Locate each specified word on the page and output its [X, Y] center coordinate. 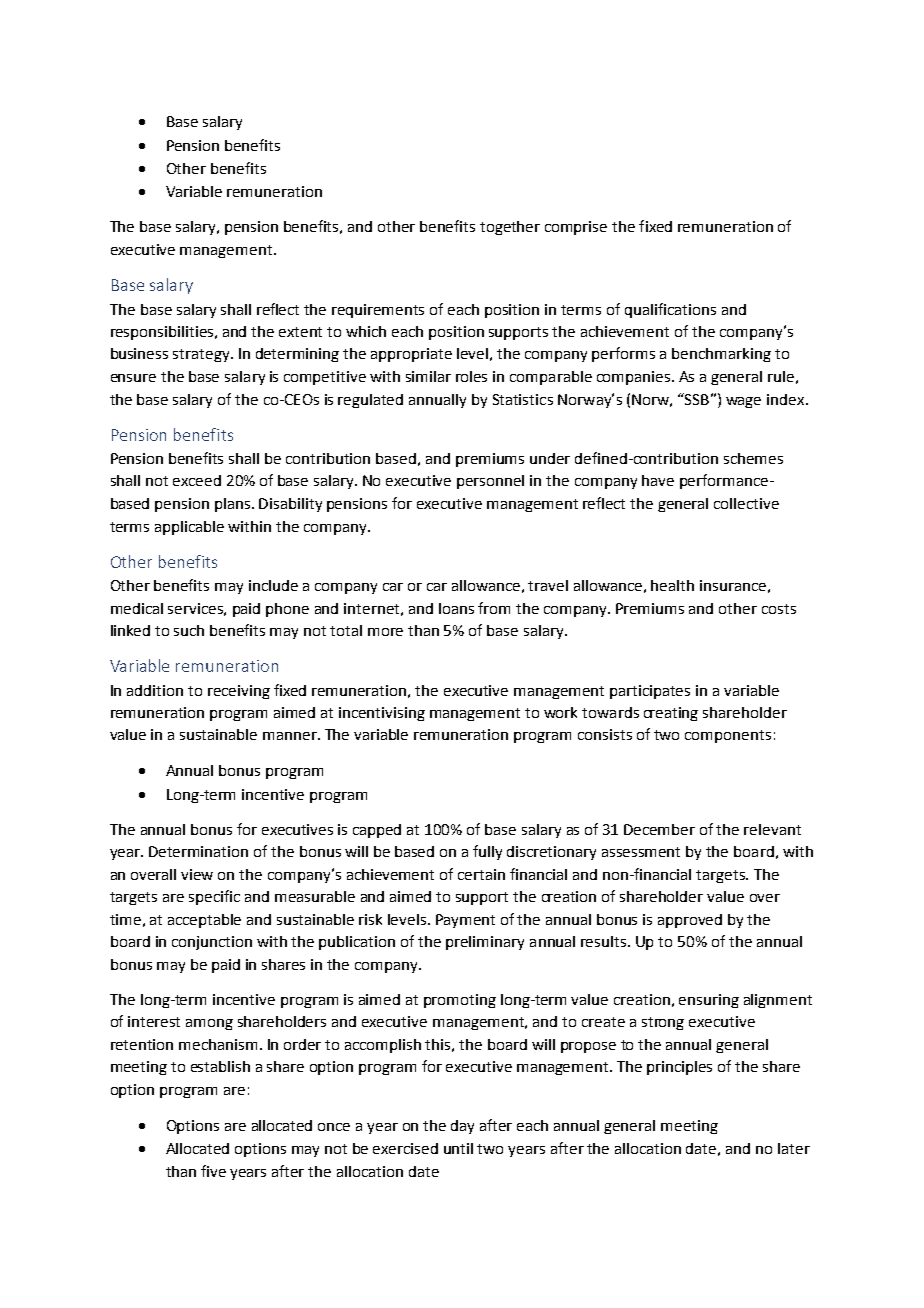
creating [671, 714]
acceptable [204, 921]
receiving [239, 692]
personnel [490, 482]
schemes [753, 458]
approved [690, 921]
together [510, 228]
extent [300, 332]
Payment [465, 921]
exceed [197, 480]
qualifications [670, 310]
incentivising [382, 714]
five [213, 1171]
